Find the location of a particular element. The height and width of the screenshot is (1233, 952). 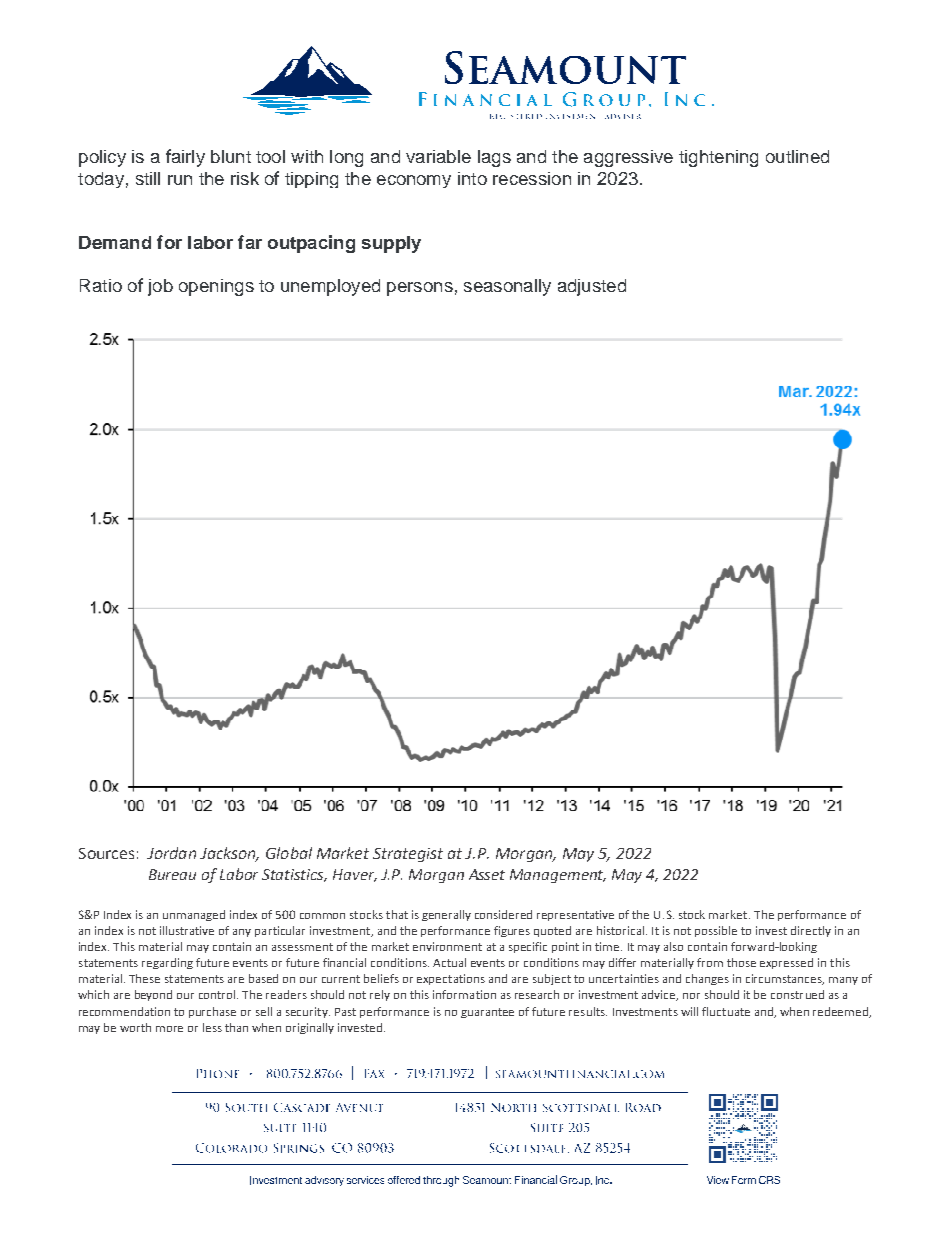

run is located at coordinates (180, 180).
